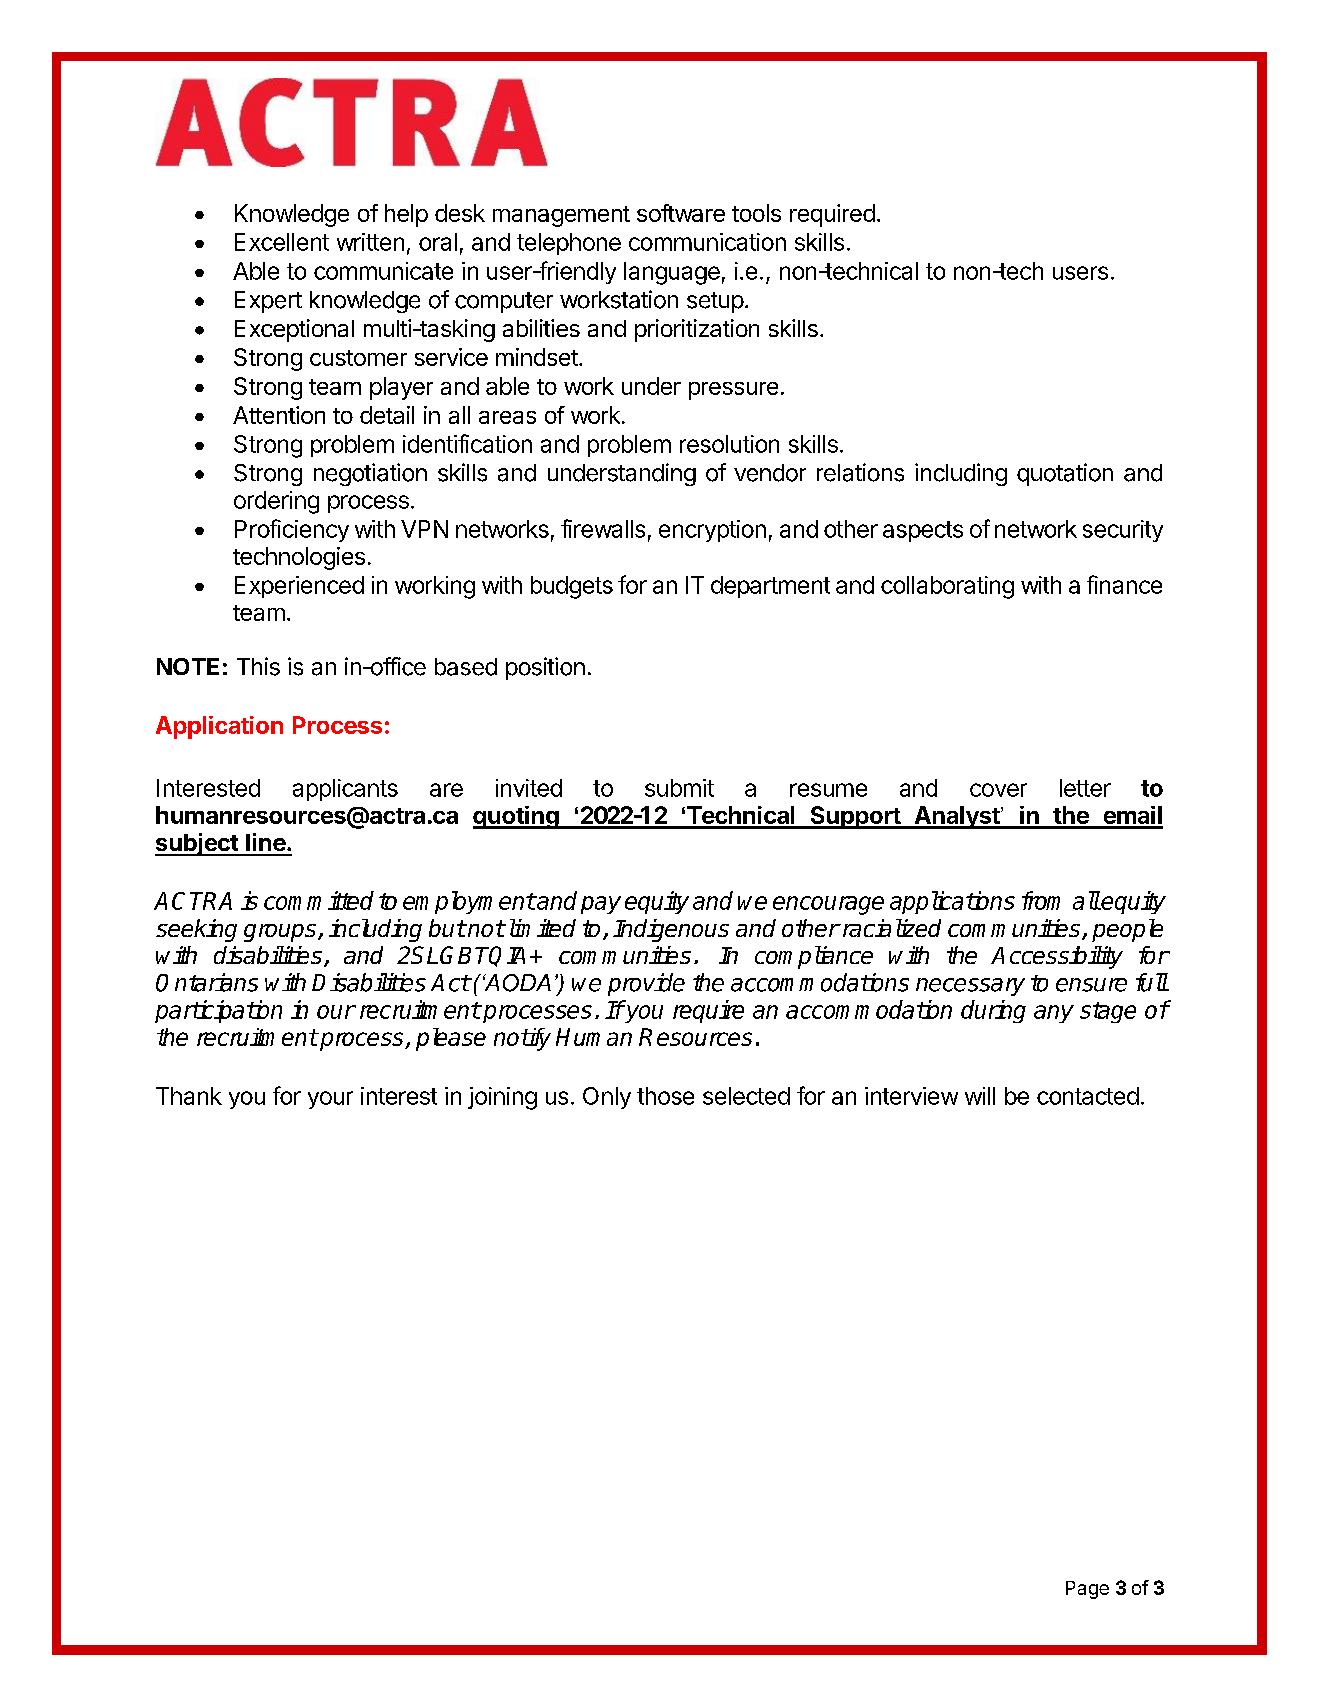 The height and width of the screenshot is (1706, 1318). I want to click on Thank, so click(189, 1096).
